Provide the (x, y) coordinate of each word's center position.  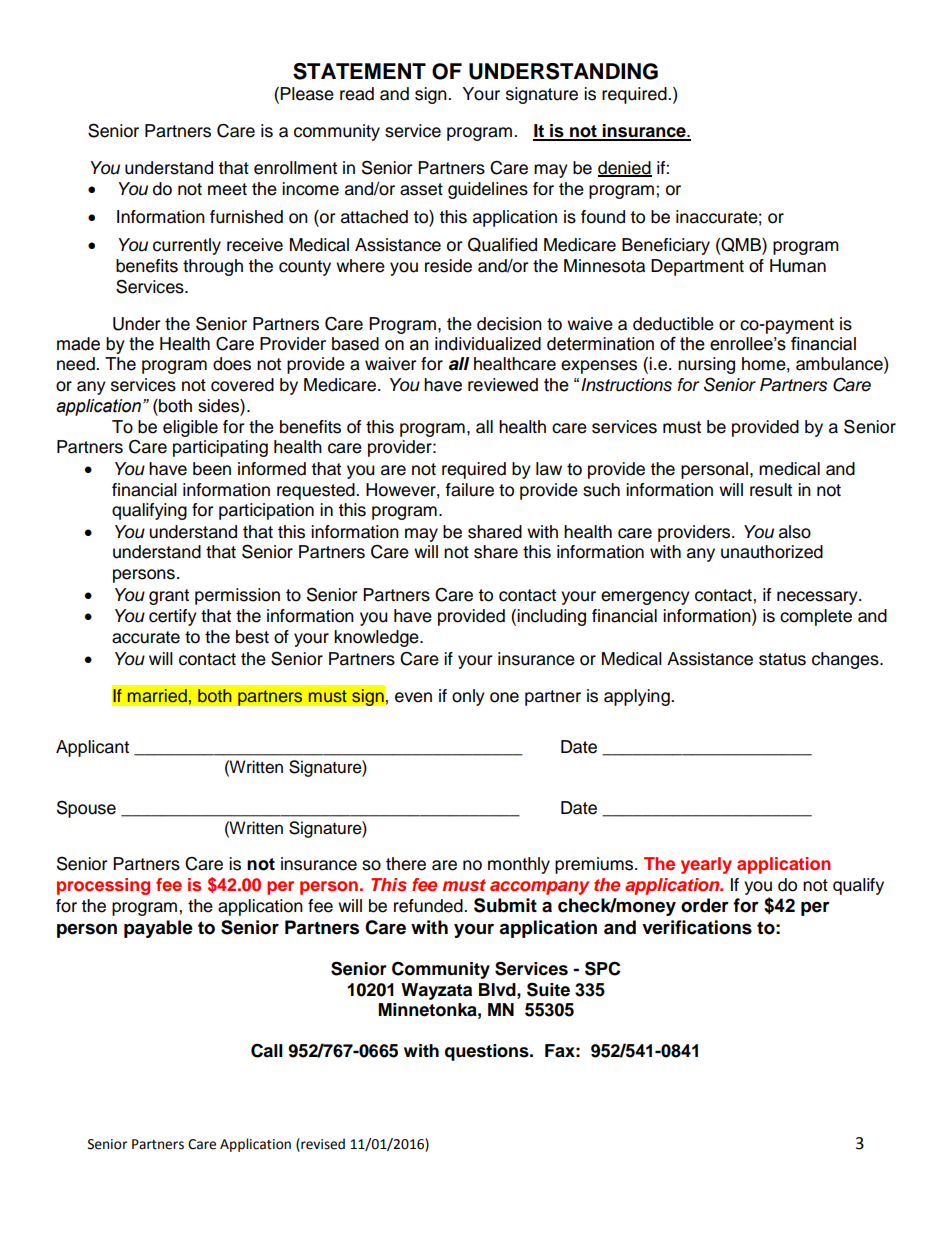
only (468, 697)
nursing (706, 365)
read (357, 94)
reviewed (503, 385)
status (782, 659)
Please (307, 94)
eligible (190, 428)
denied (625, 168)
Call (267, 1050)
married (158, 696)
